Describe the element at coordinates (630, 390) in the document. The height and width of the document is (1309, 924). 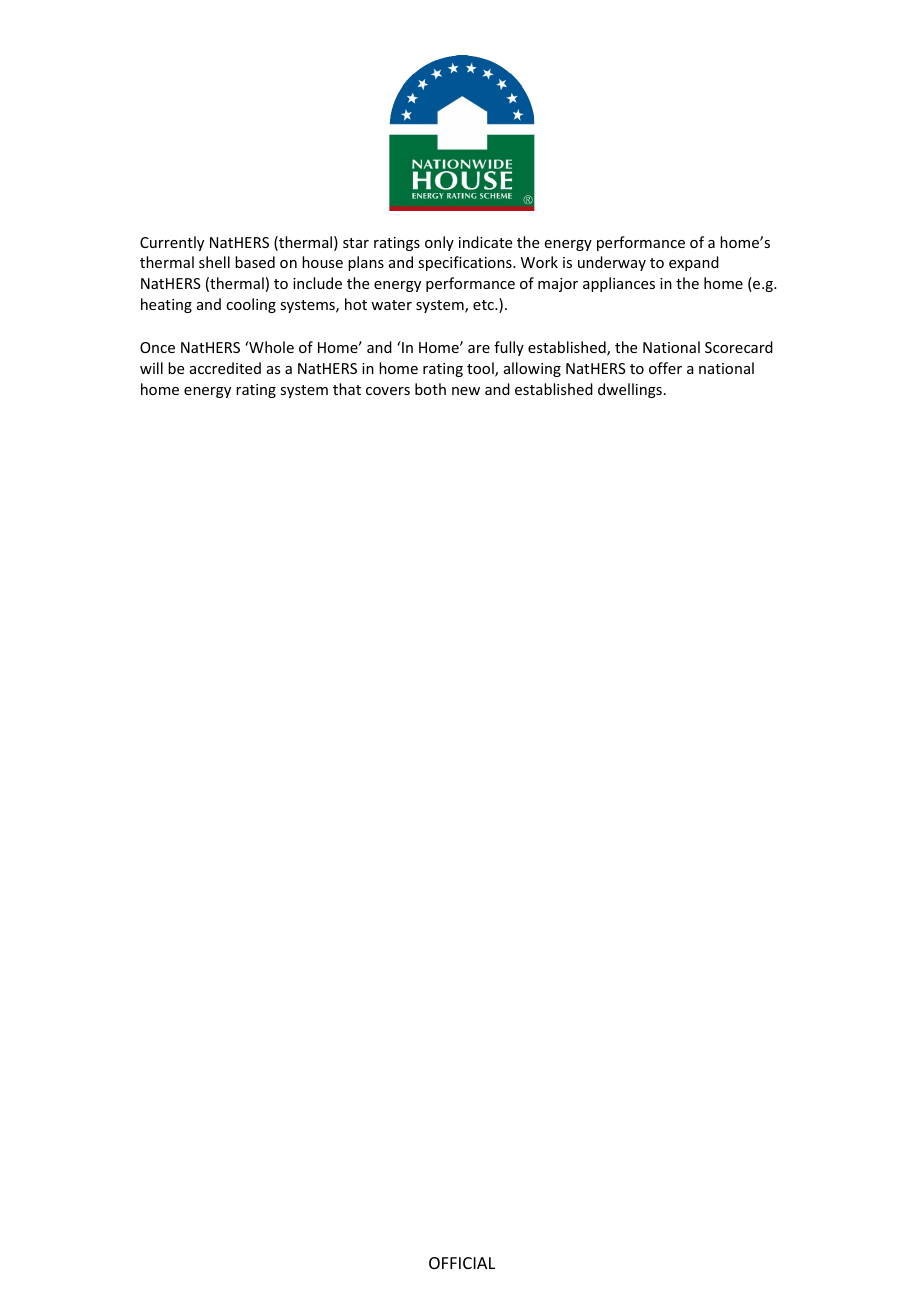
I see `dwellings` at that location.
